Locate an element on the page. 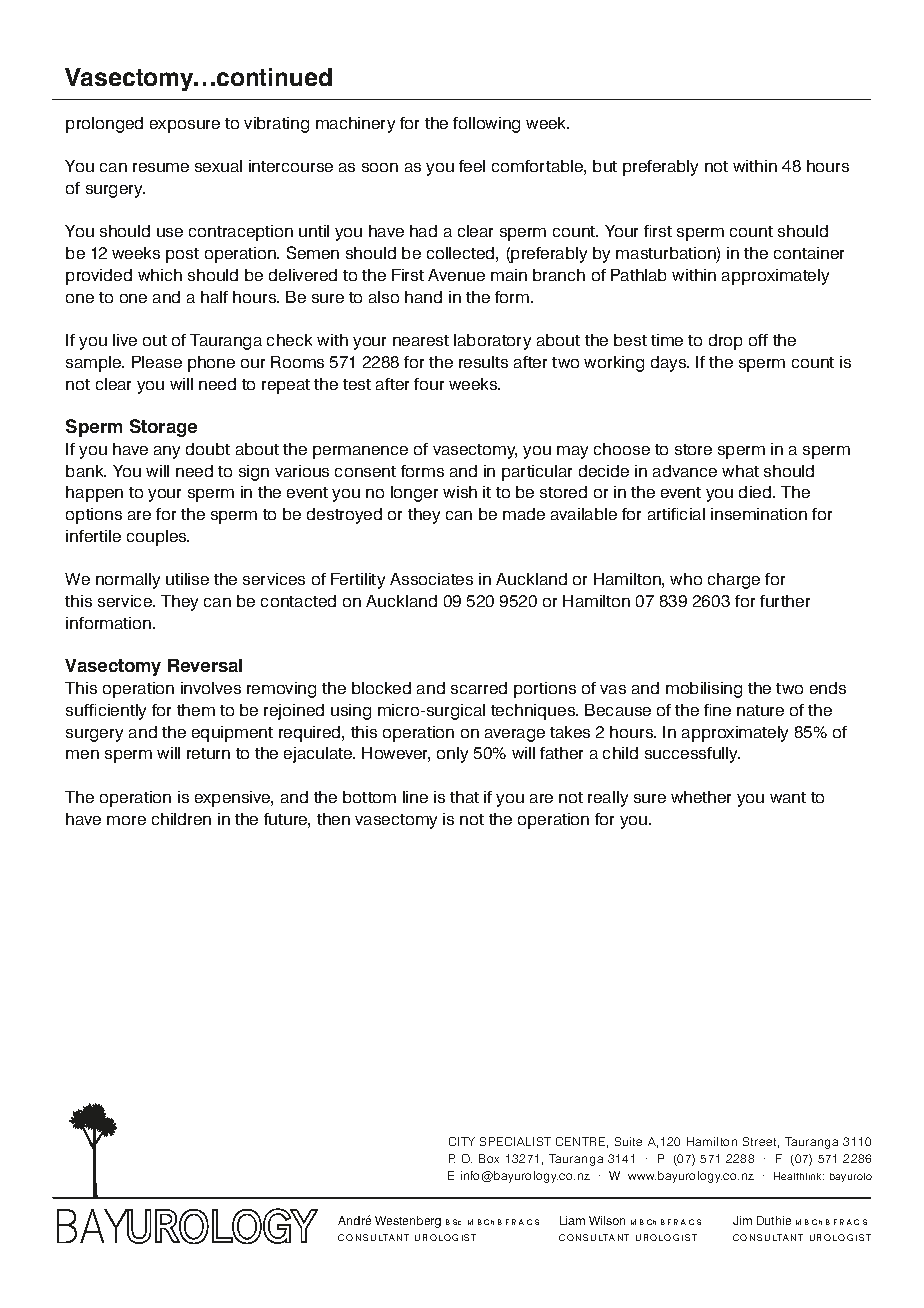  that is located at coordinates (464, 797).
